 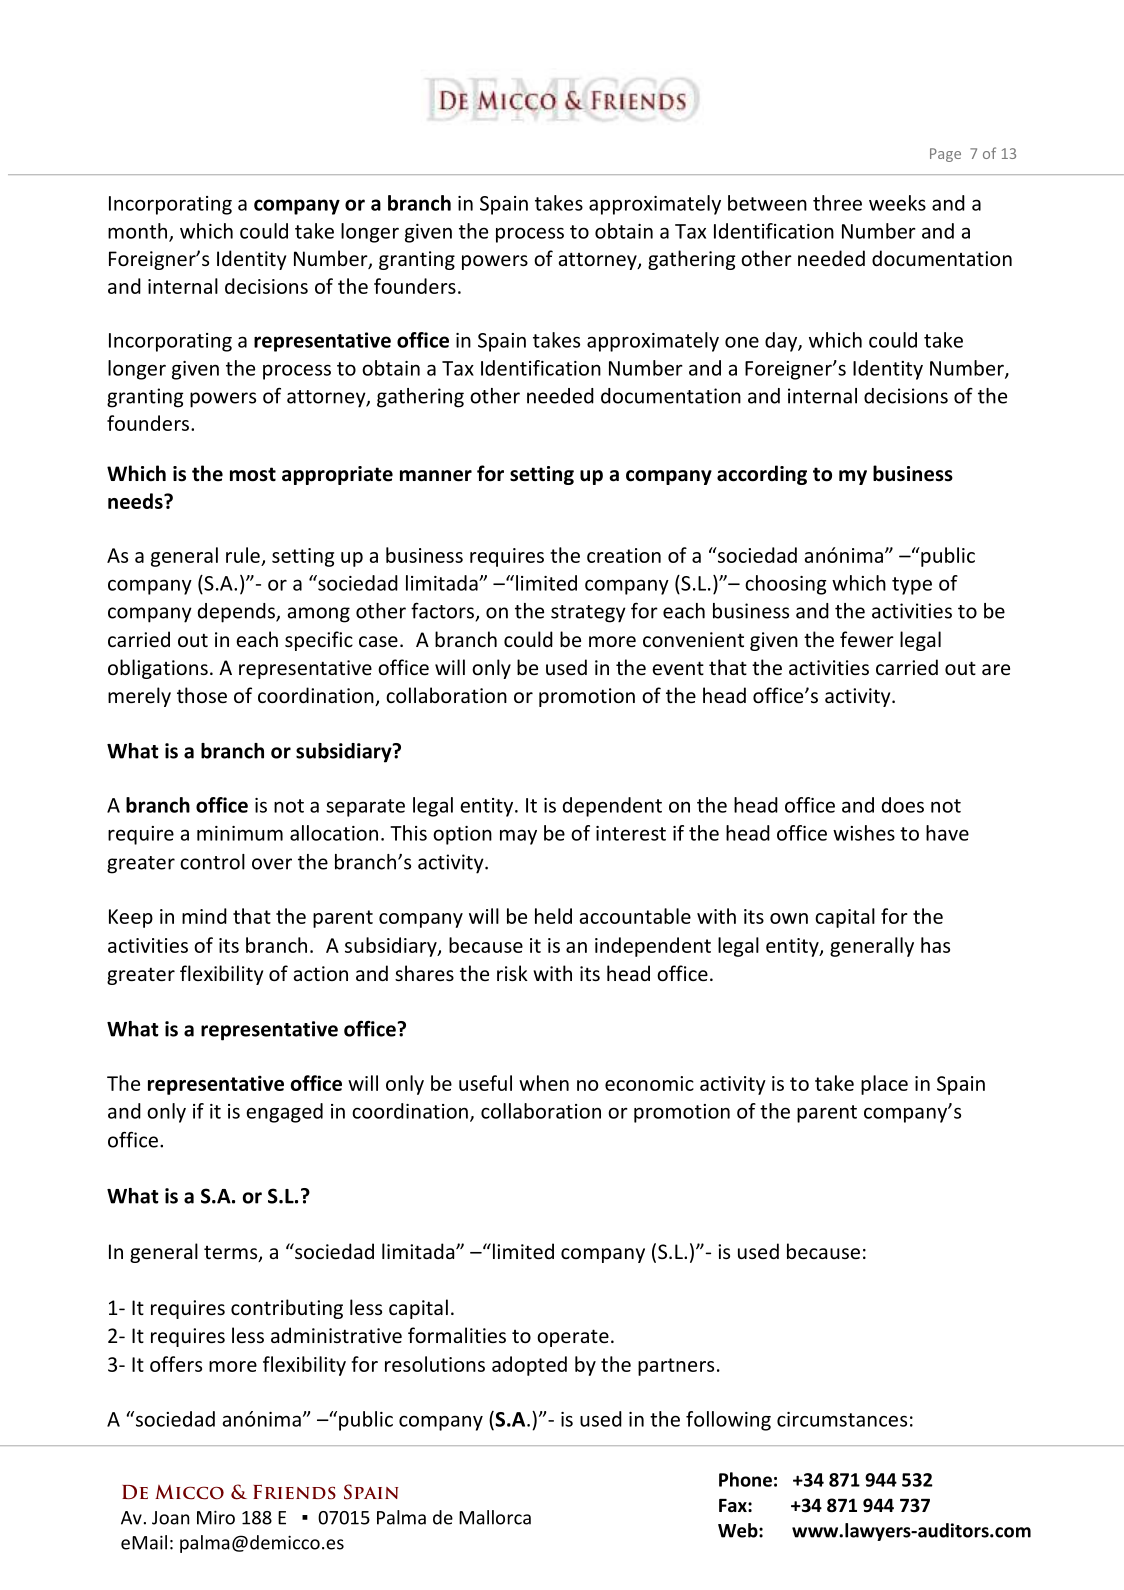 I want to click on place, so click(x=884, y=1085).
